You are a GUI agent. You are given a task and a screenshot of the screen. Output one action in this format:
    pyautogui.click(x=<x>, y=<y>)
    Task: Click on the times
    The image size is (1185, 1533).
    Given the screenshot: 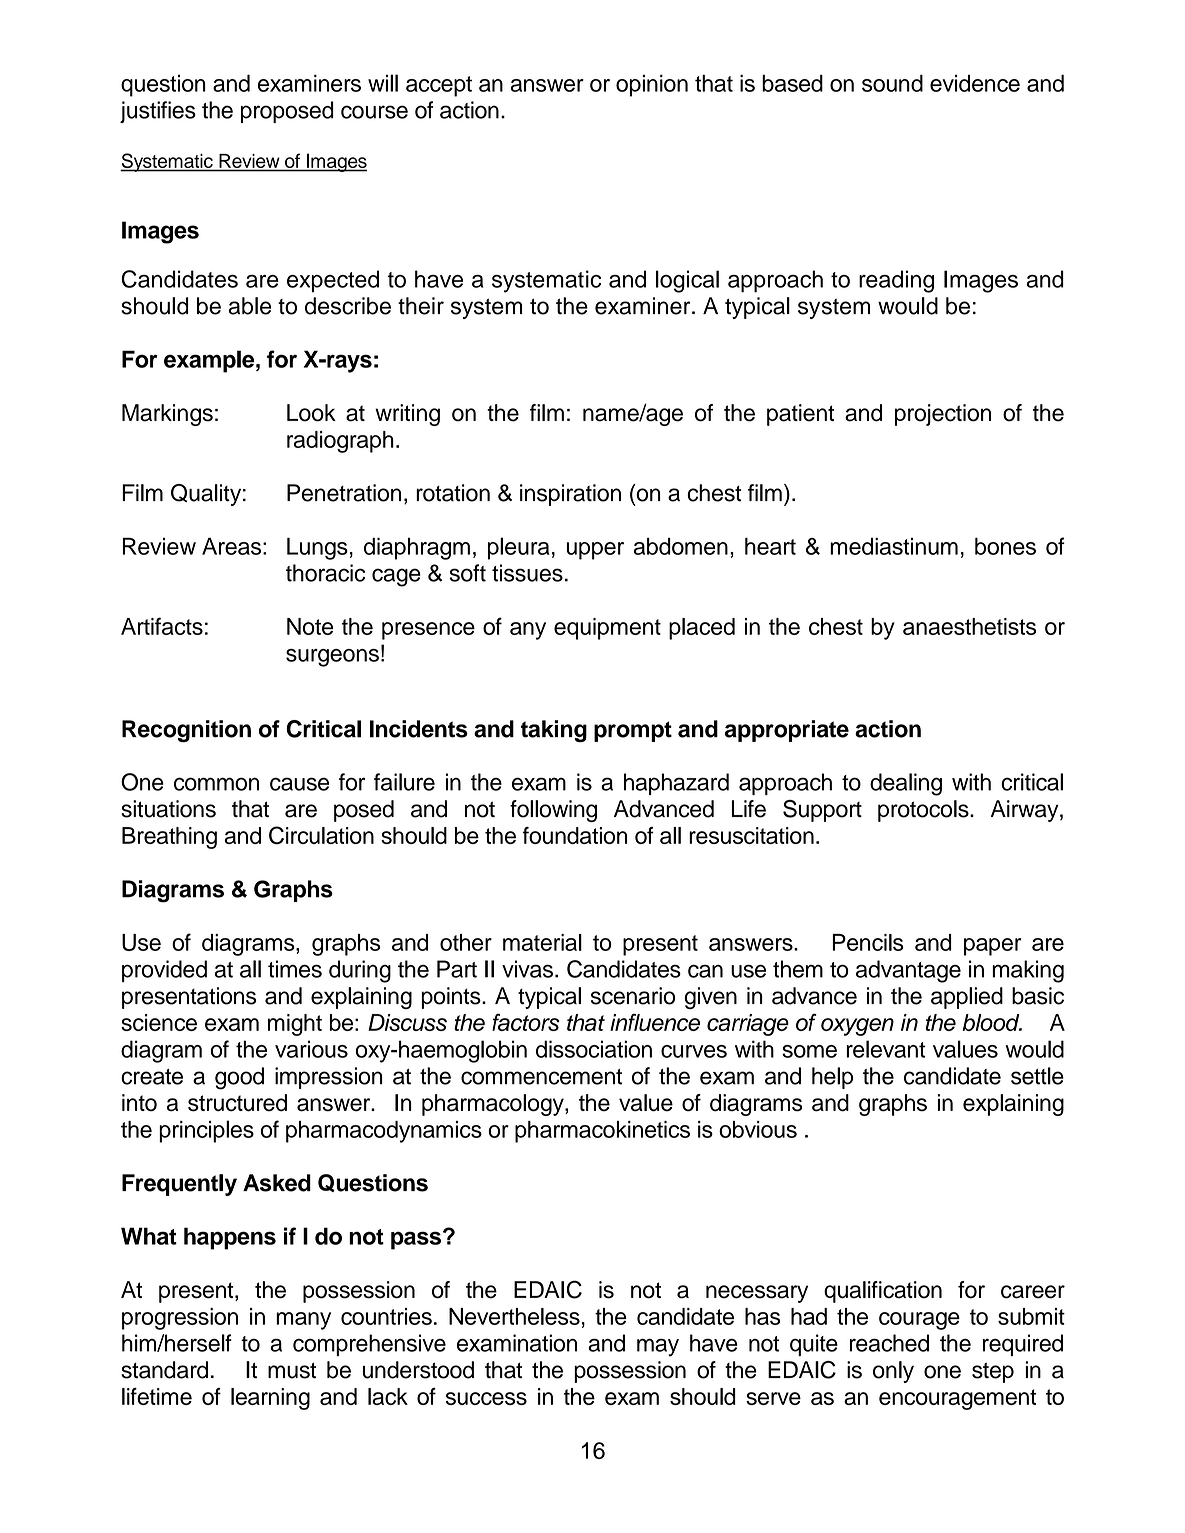 What is the action you would take?
    pyautogui.click(x=295, y=969)
